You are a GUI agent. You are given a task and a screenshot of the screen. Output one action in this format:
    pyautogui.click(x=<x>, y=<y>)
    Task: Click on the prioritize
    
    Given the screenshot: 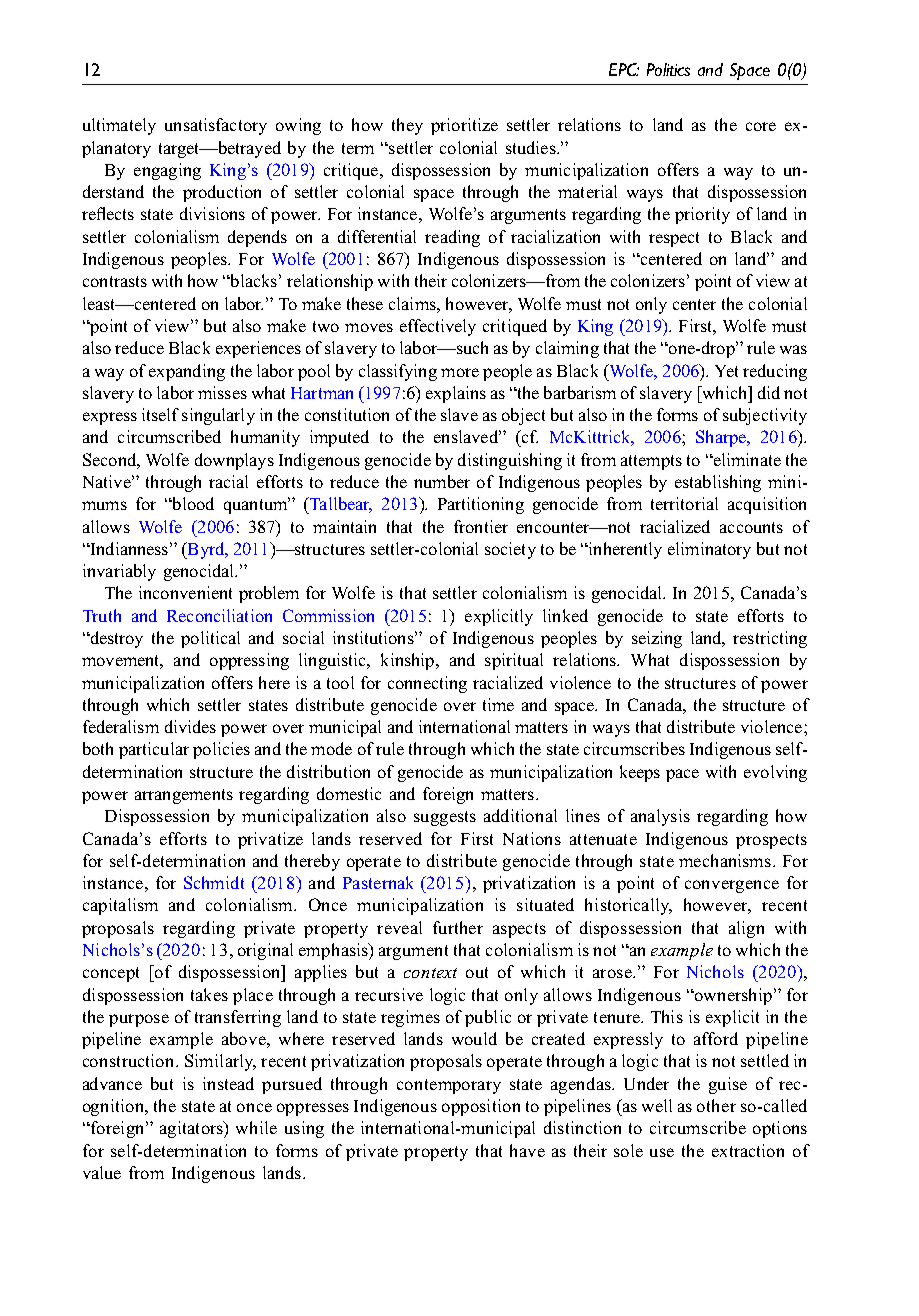 What is the action you would take?
    pyautogui.click(x=464, y=126)
